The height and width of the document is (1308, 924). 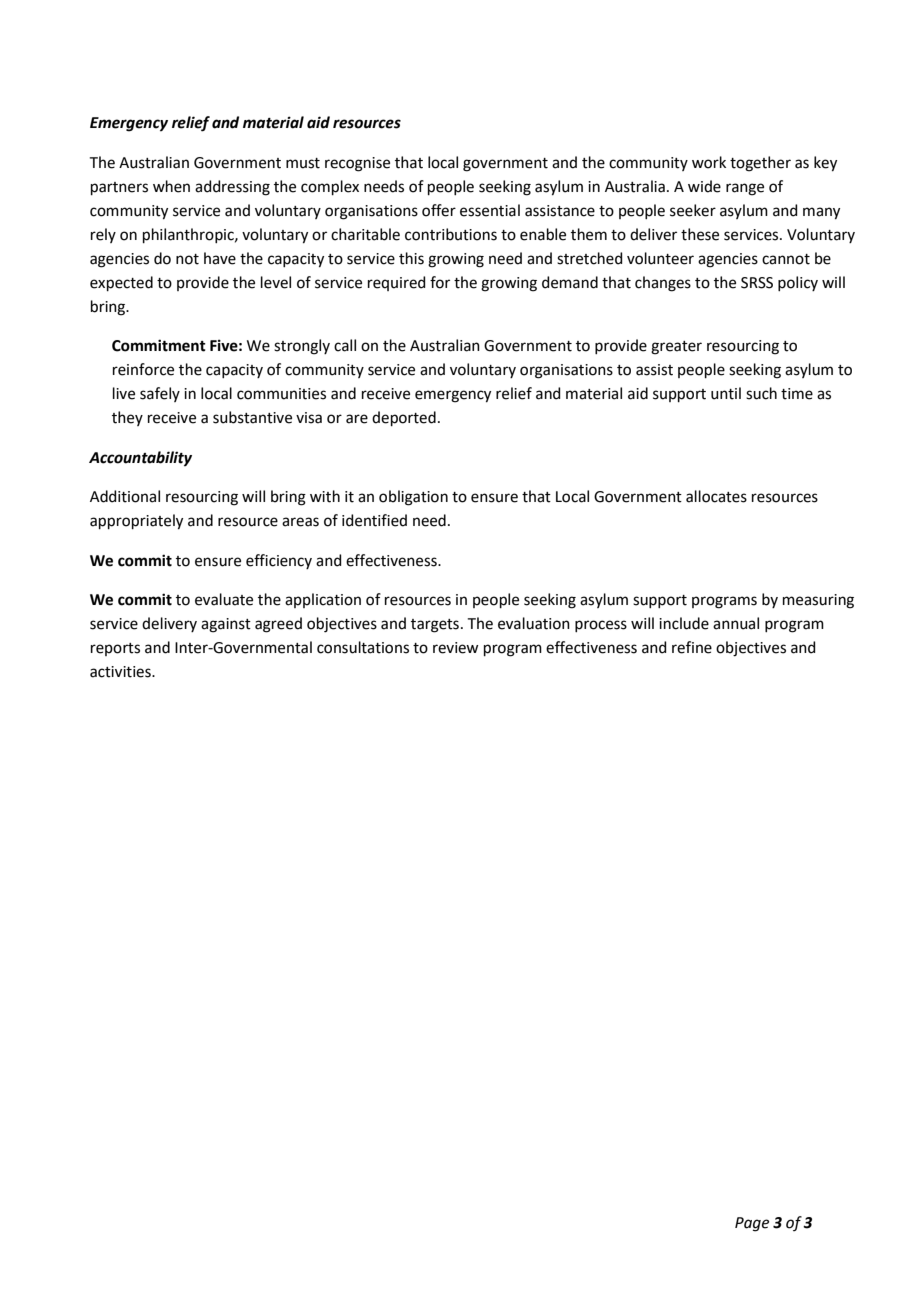 What do you see at coordinates (404, 418) in the document?
I see `deported` at bounding box center [404, 418].
